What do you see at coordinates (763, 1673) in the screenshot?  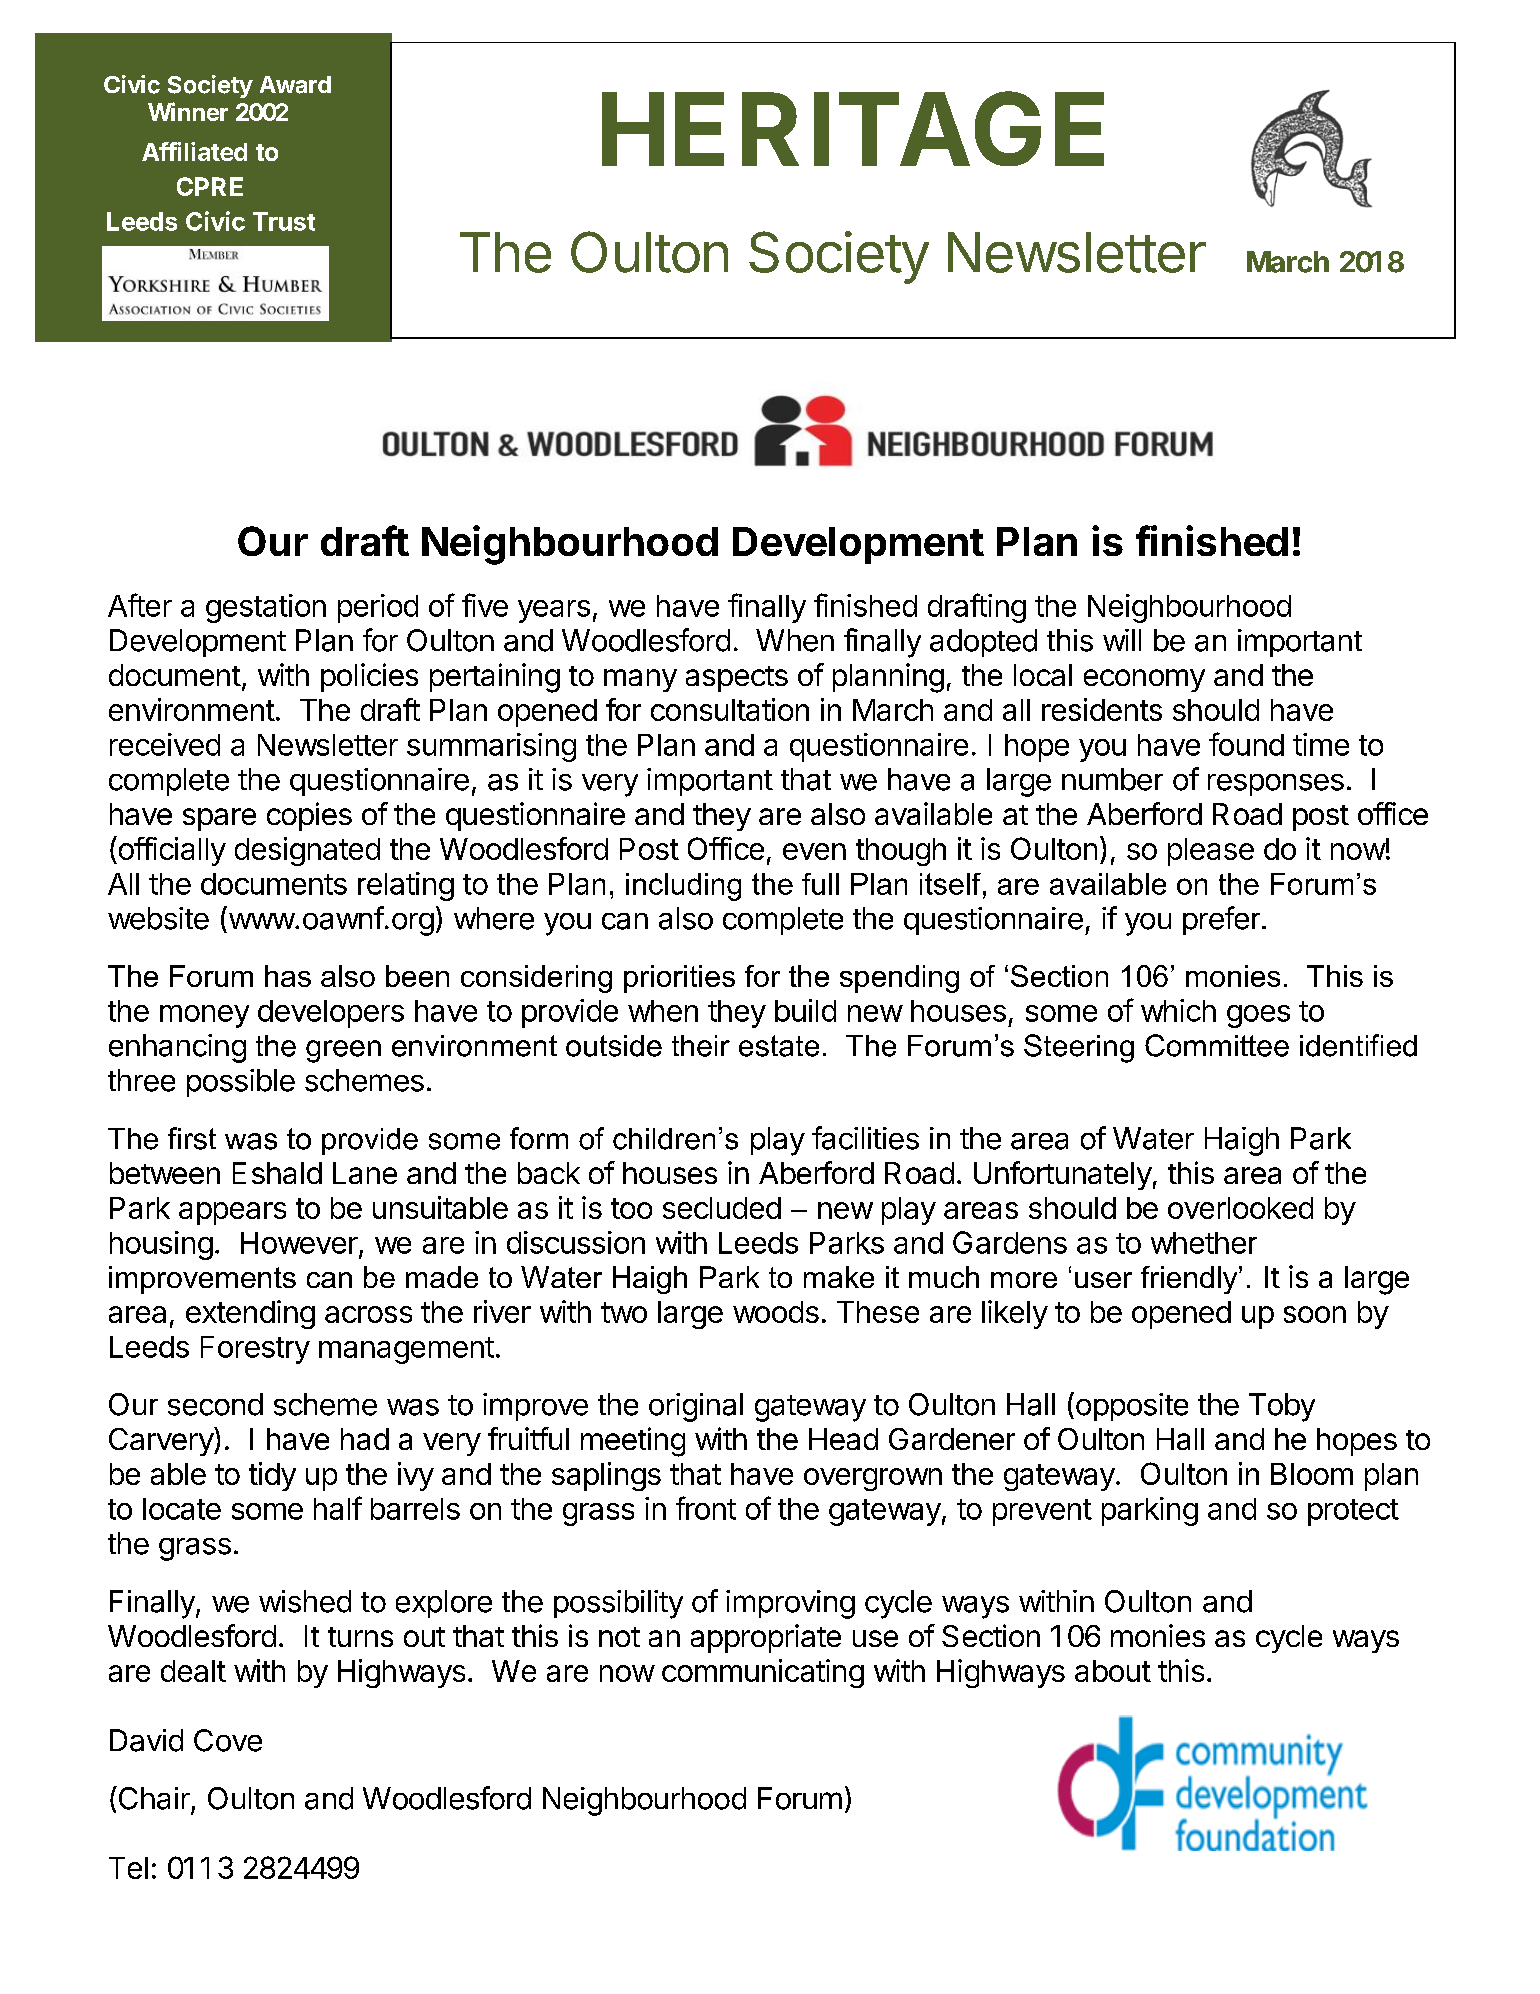 I see `communicating` at bounding box center [763, 1673].
